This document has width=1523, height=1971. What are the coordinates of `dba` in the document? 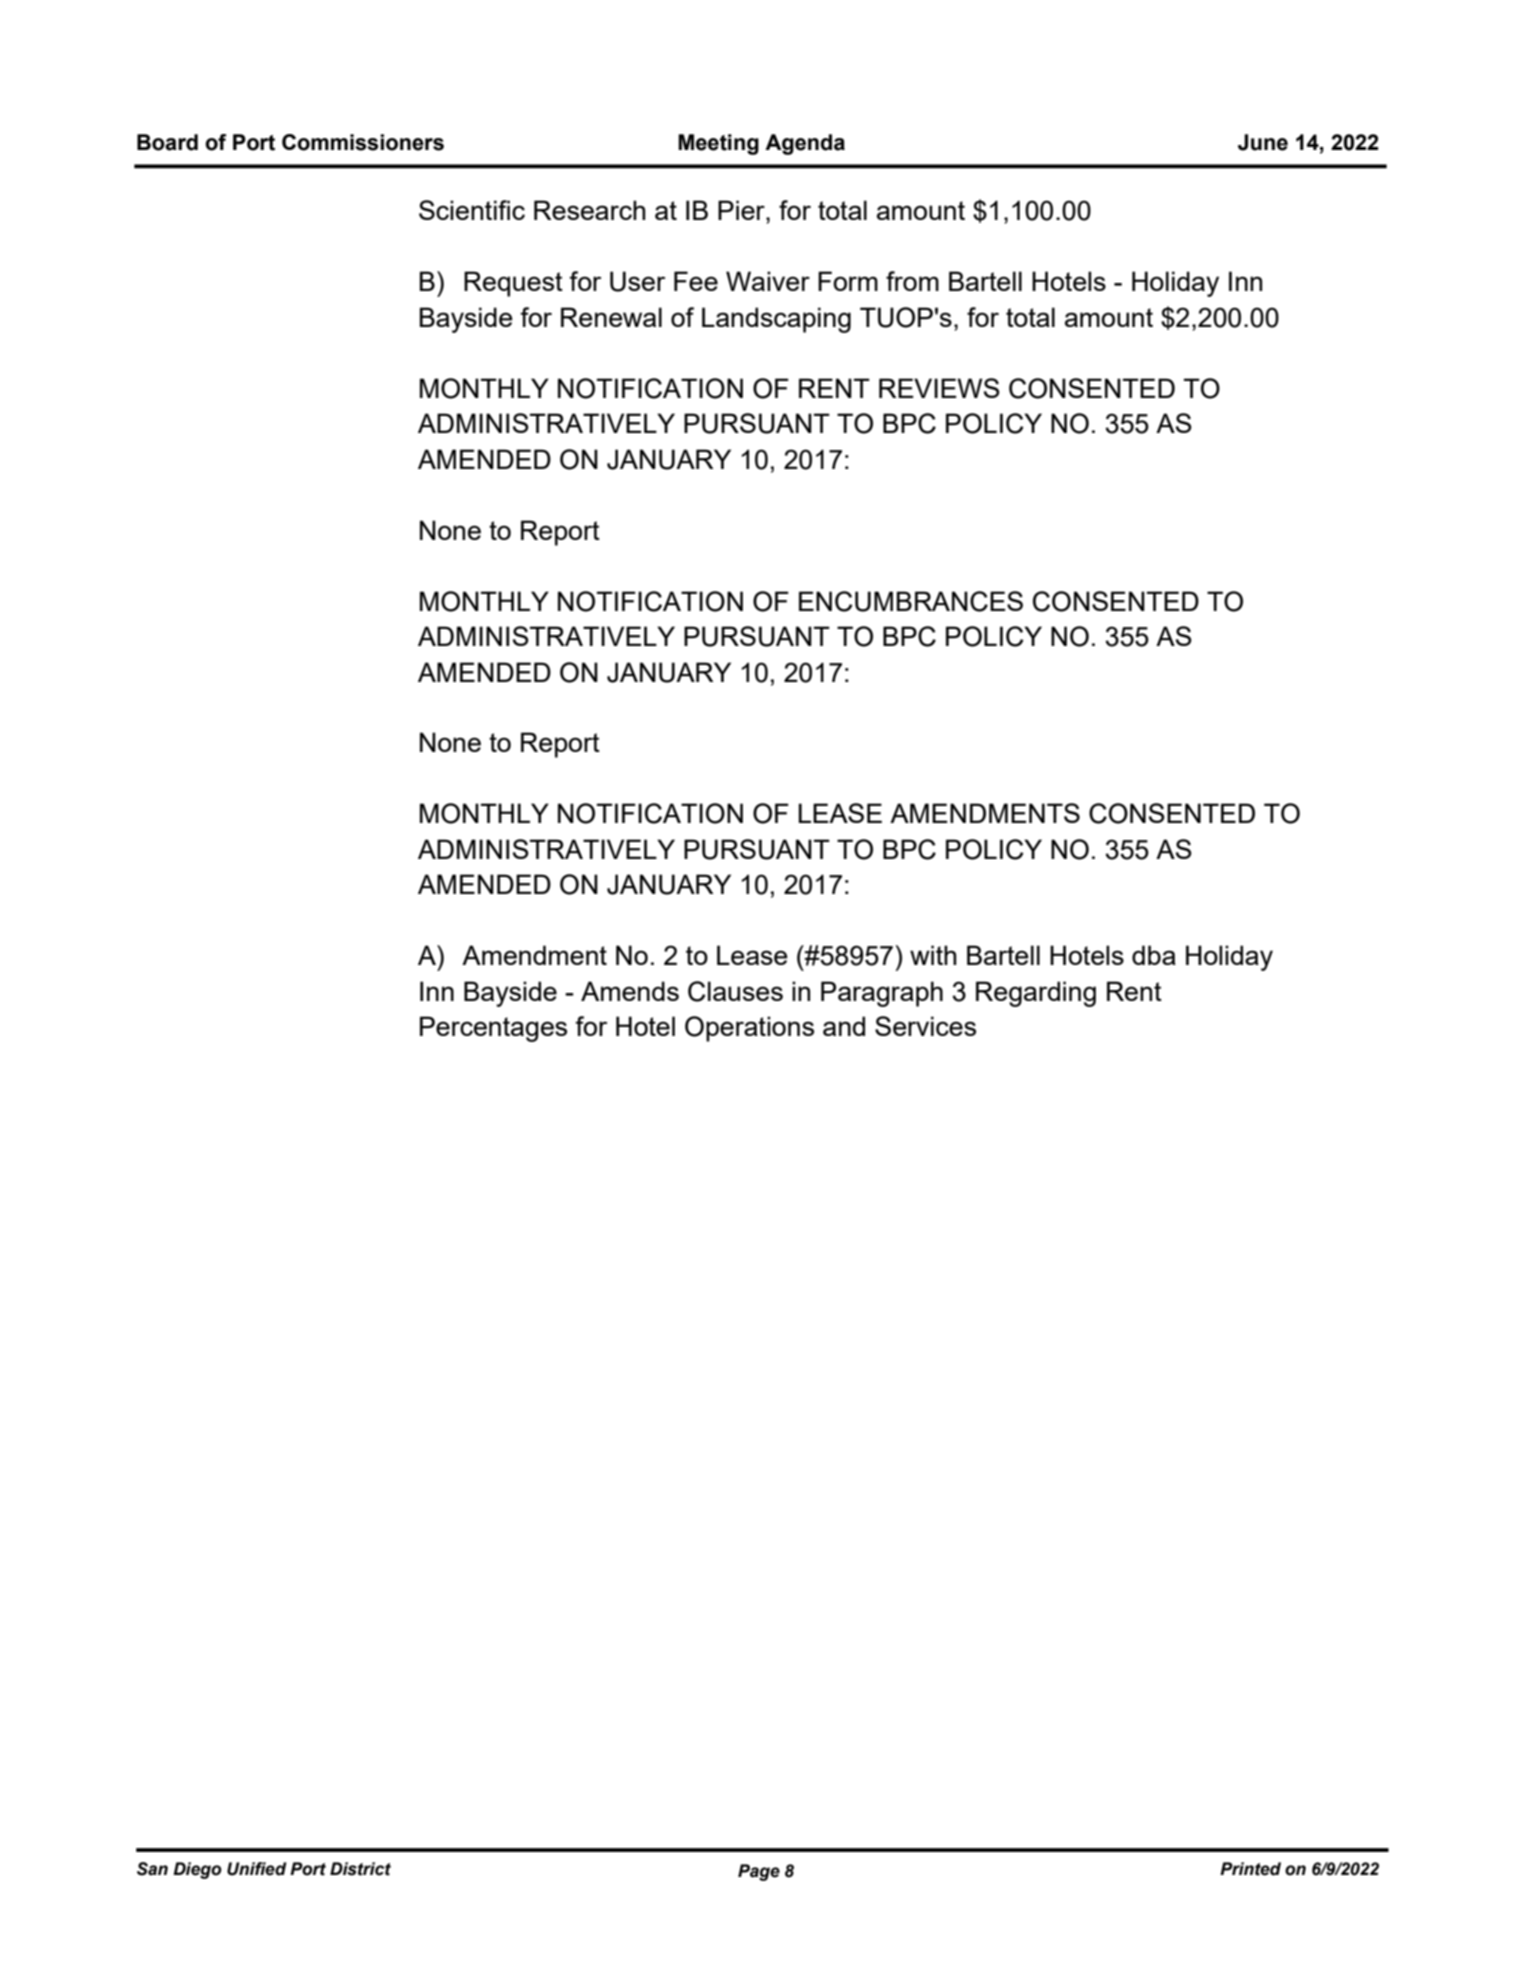 It's located at (1154, 955).
